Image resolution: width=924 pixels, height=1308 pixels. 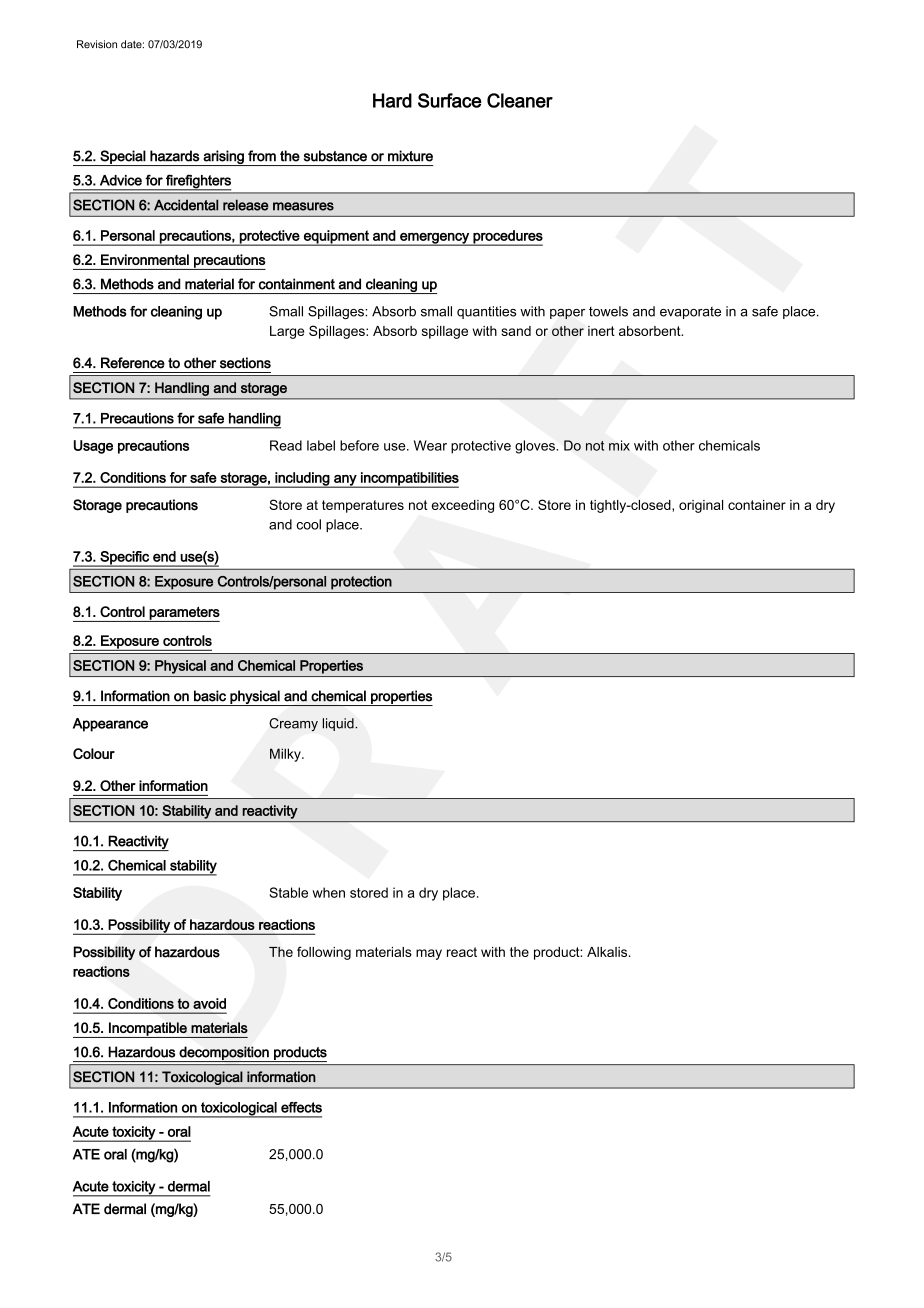 I want to click on Reference, so click(x=133, y=363).
